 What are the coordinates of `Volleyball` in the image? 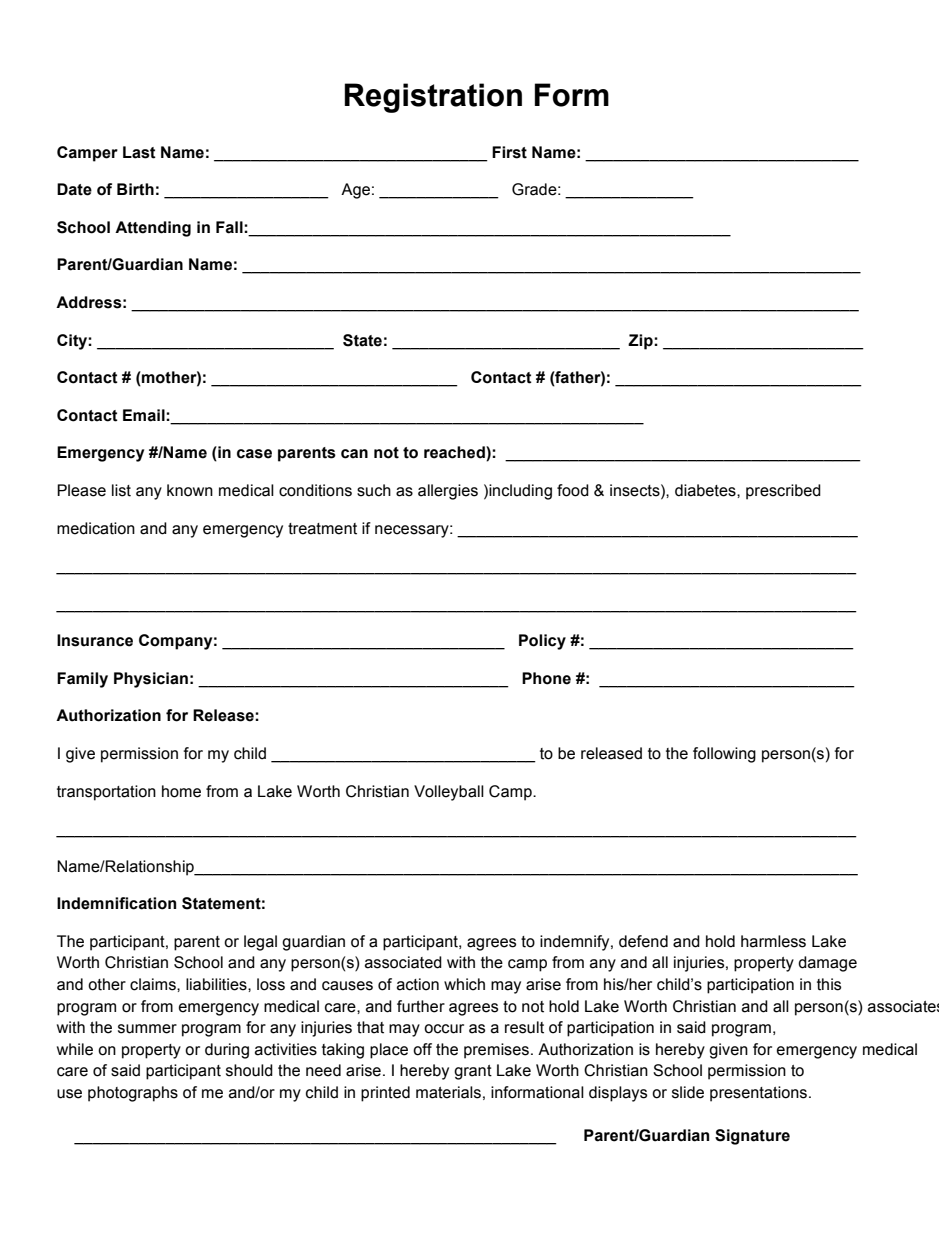 It's located at (449, 793).
